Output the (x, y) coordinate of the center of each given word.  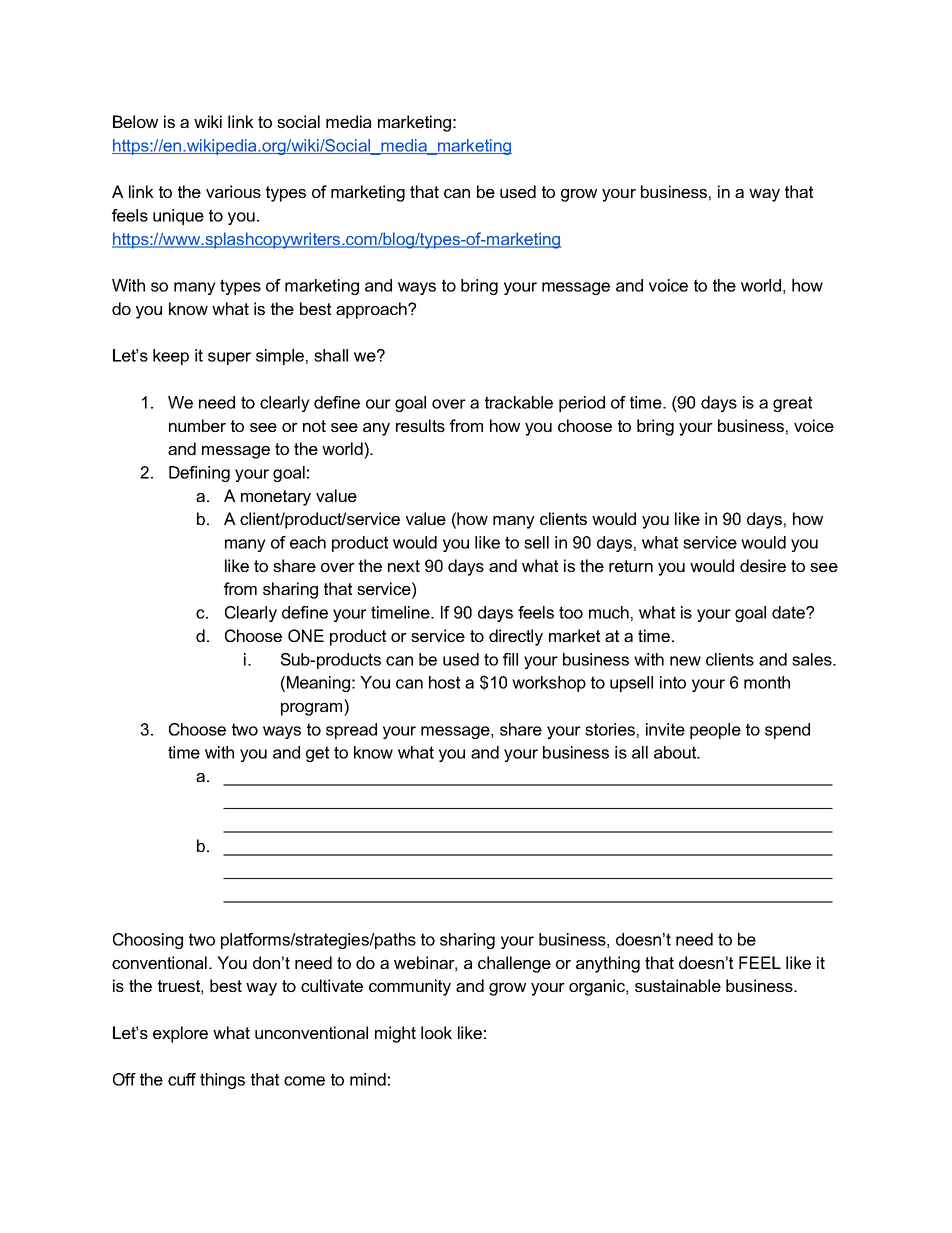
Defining (199, 474)
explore (180, 1034)
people (715, 731)
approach (372, 310)
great (792, 404)
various (233, 191)
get (317, 754)
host (444, 682)
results (420, 425)
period (582, 404)
